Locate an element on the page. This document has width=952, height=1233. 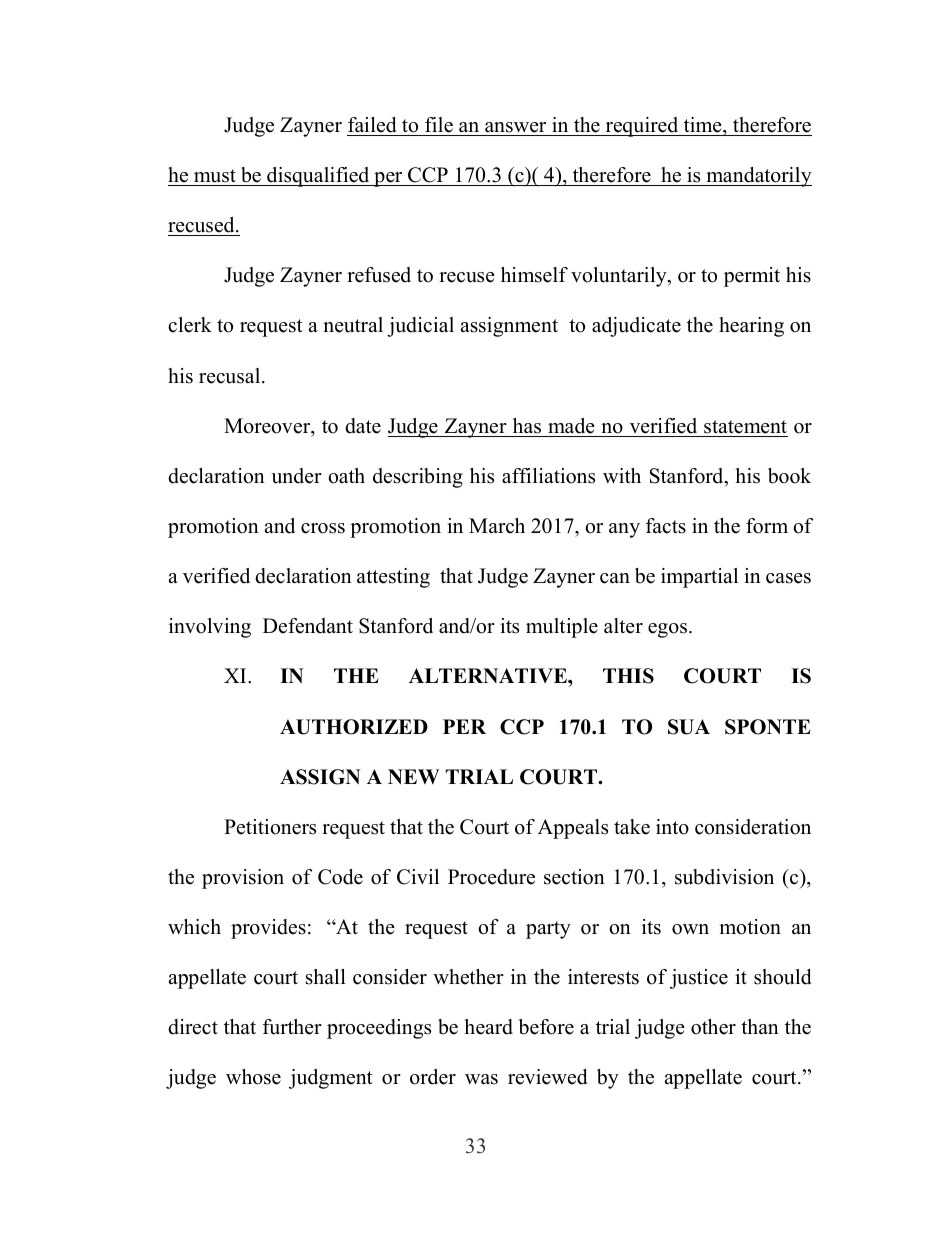
SUA is located at coordinates (689, 727).
